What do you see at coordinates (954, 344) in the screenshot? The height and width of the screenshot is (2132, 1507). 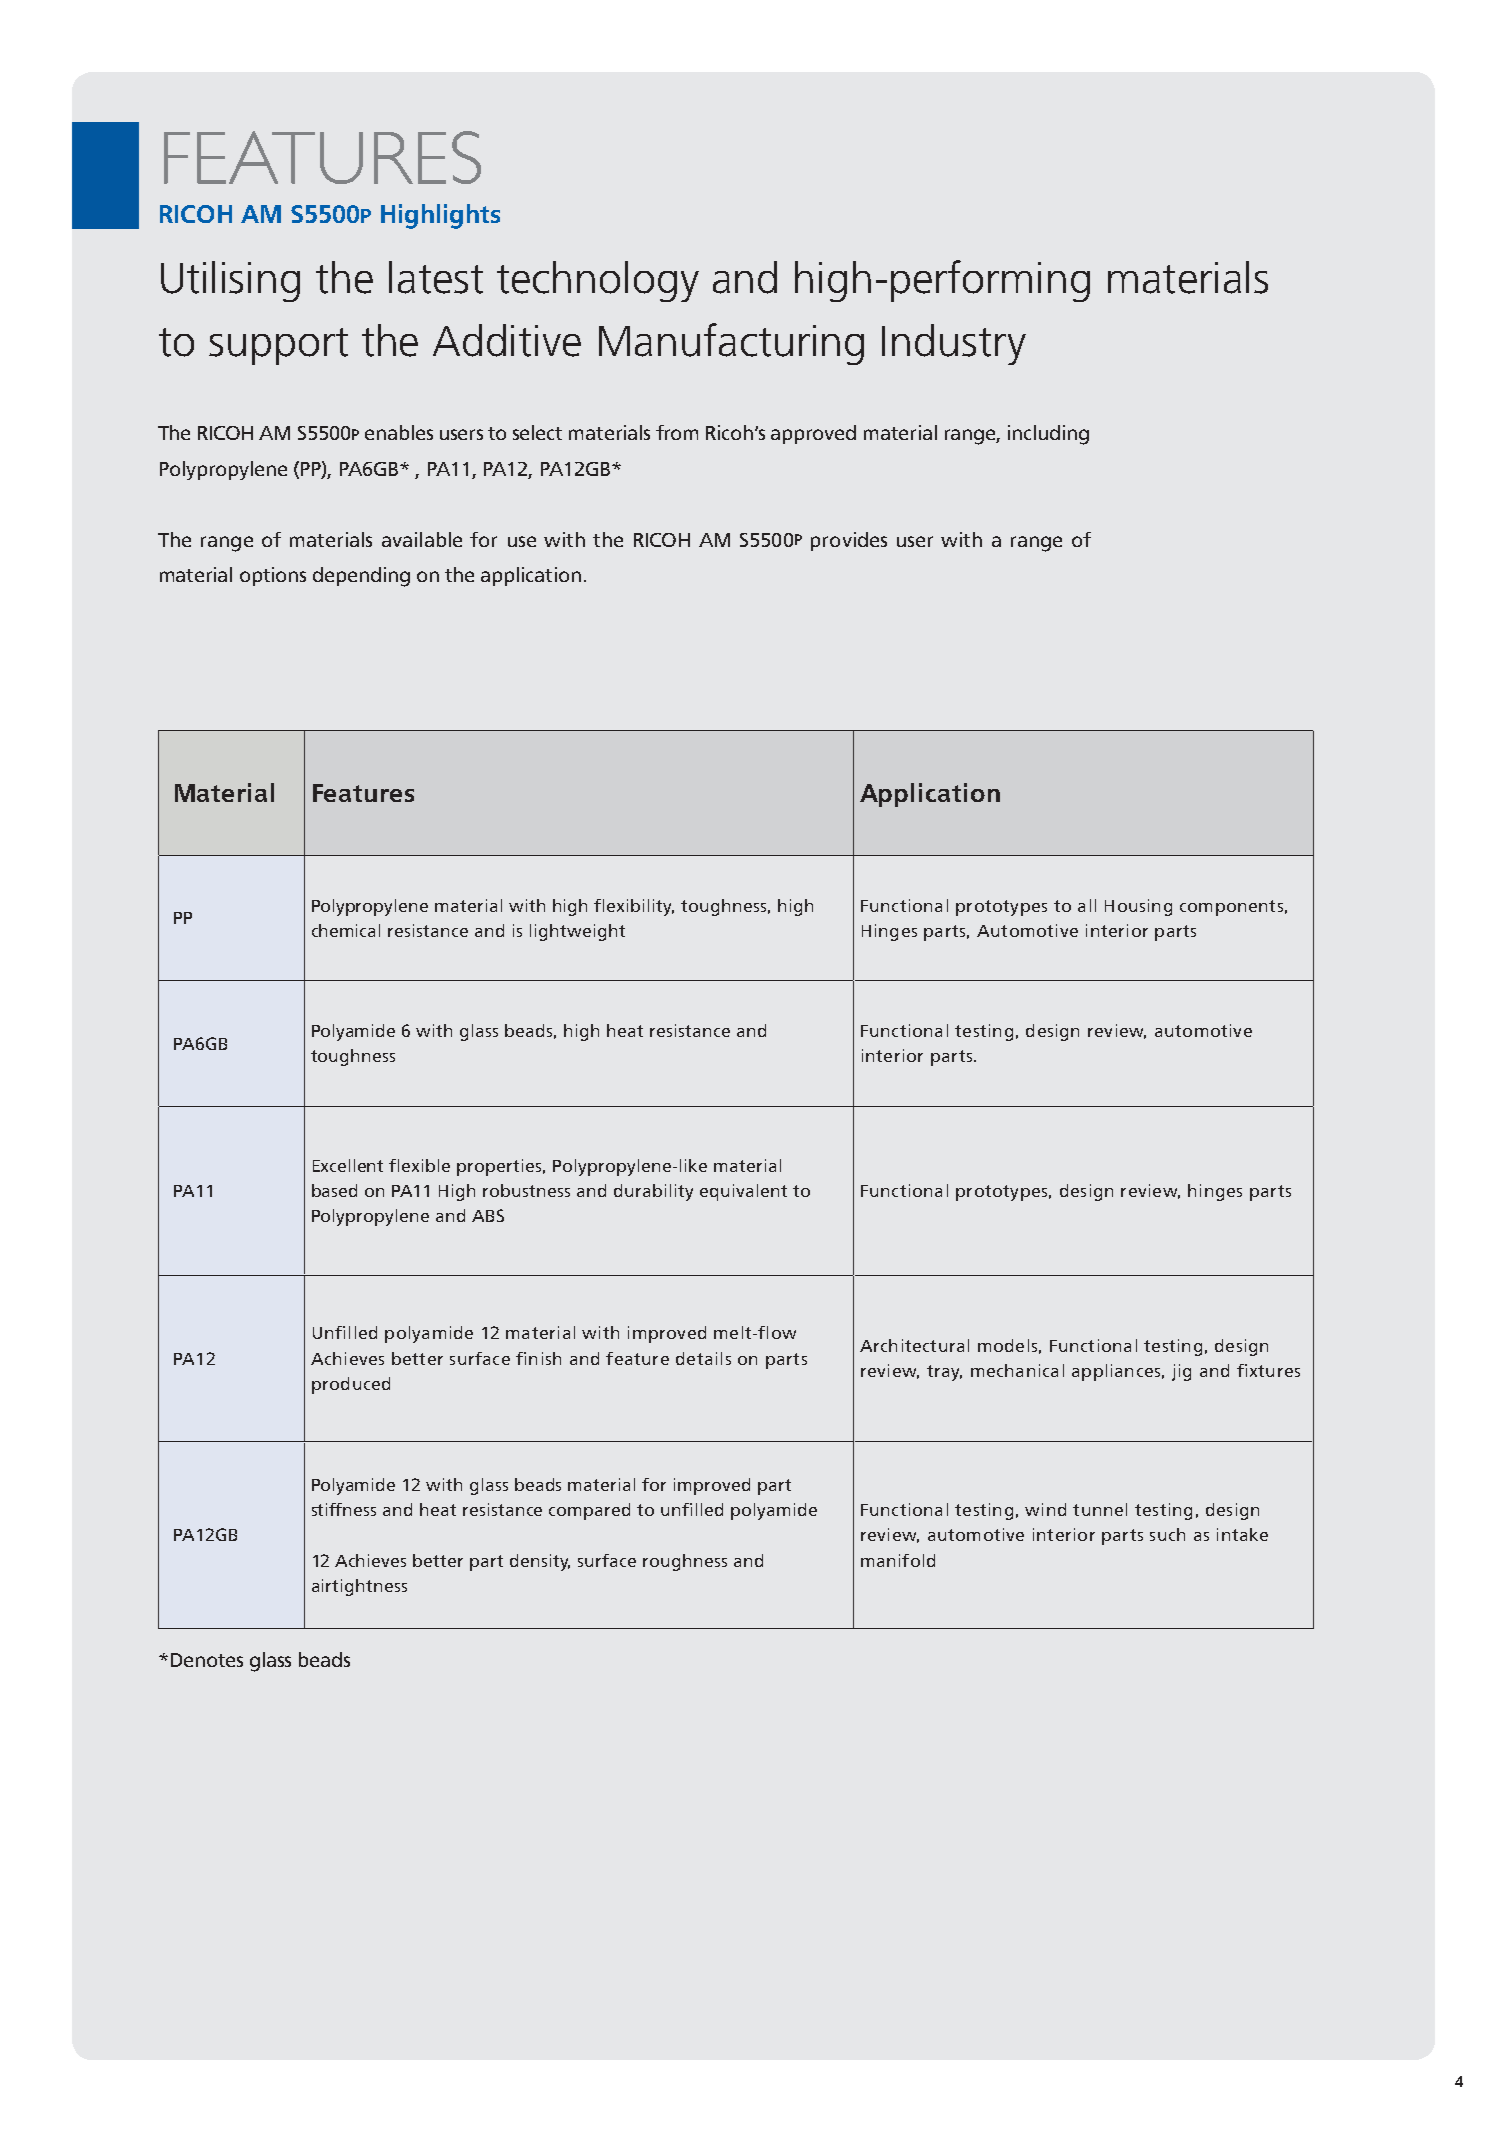 I see `Industry` at bounding box center [954, 344].
